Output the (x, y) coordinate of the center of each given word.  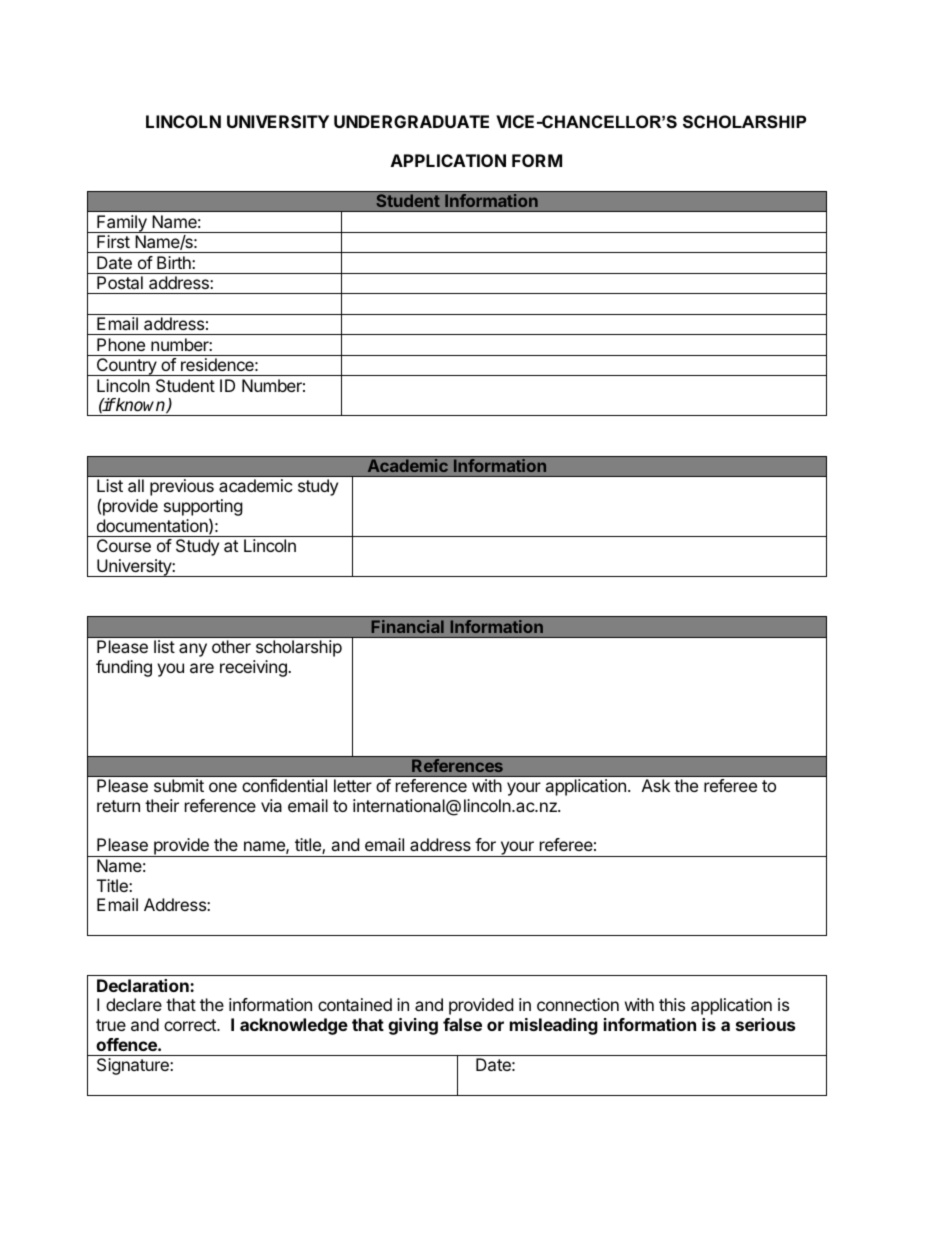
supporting (203, 509)
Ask (656, 785)
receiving (254, 668)
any (193, 650)
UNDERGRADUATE (411, 121)
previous (182, 487)
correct (191, 1025)
